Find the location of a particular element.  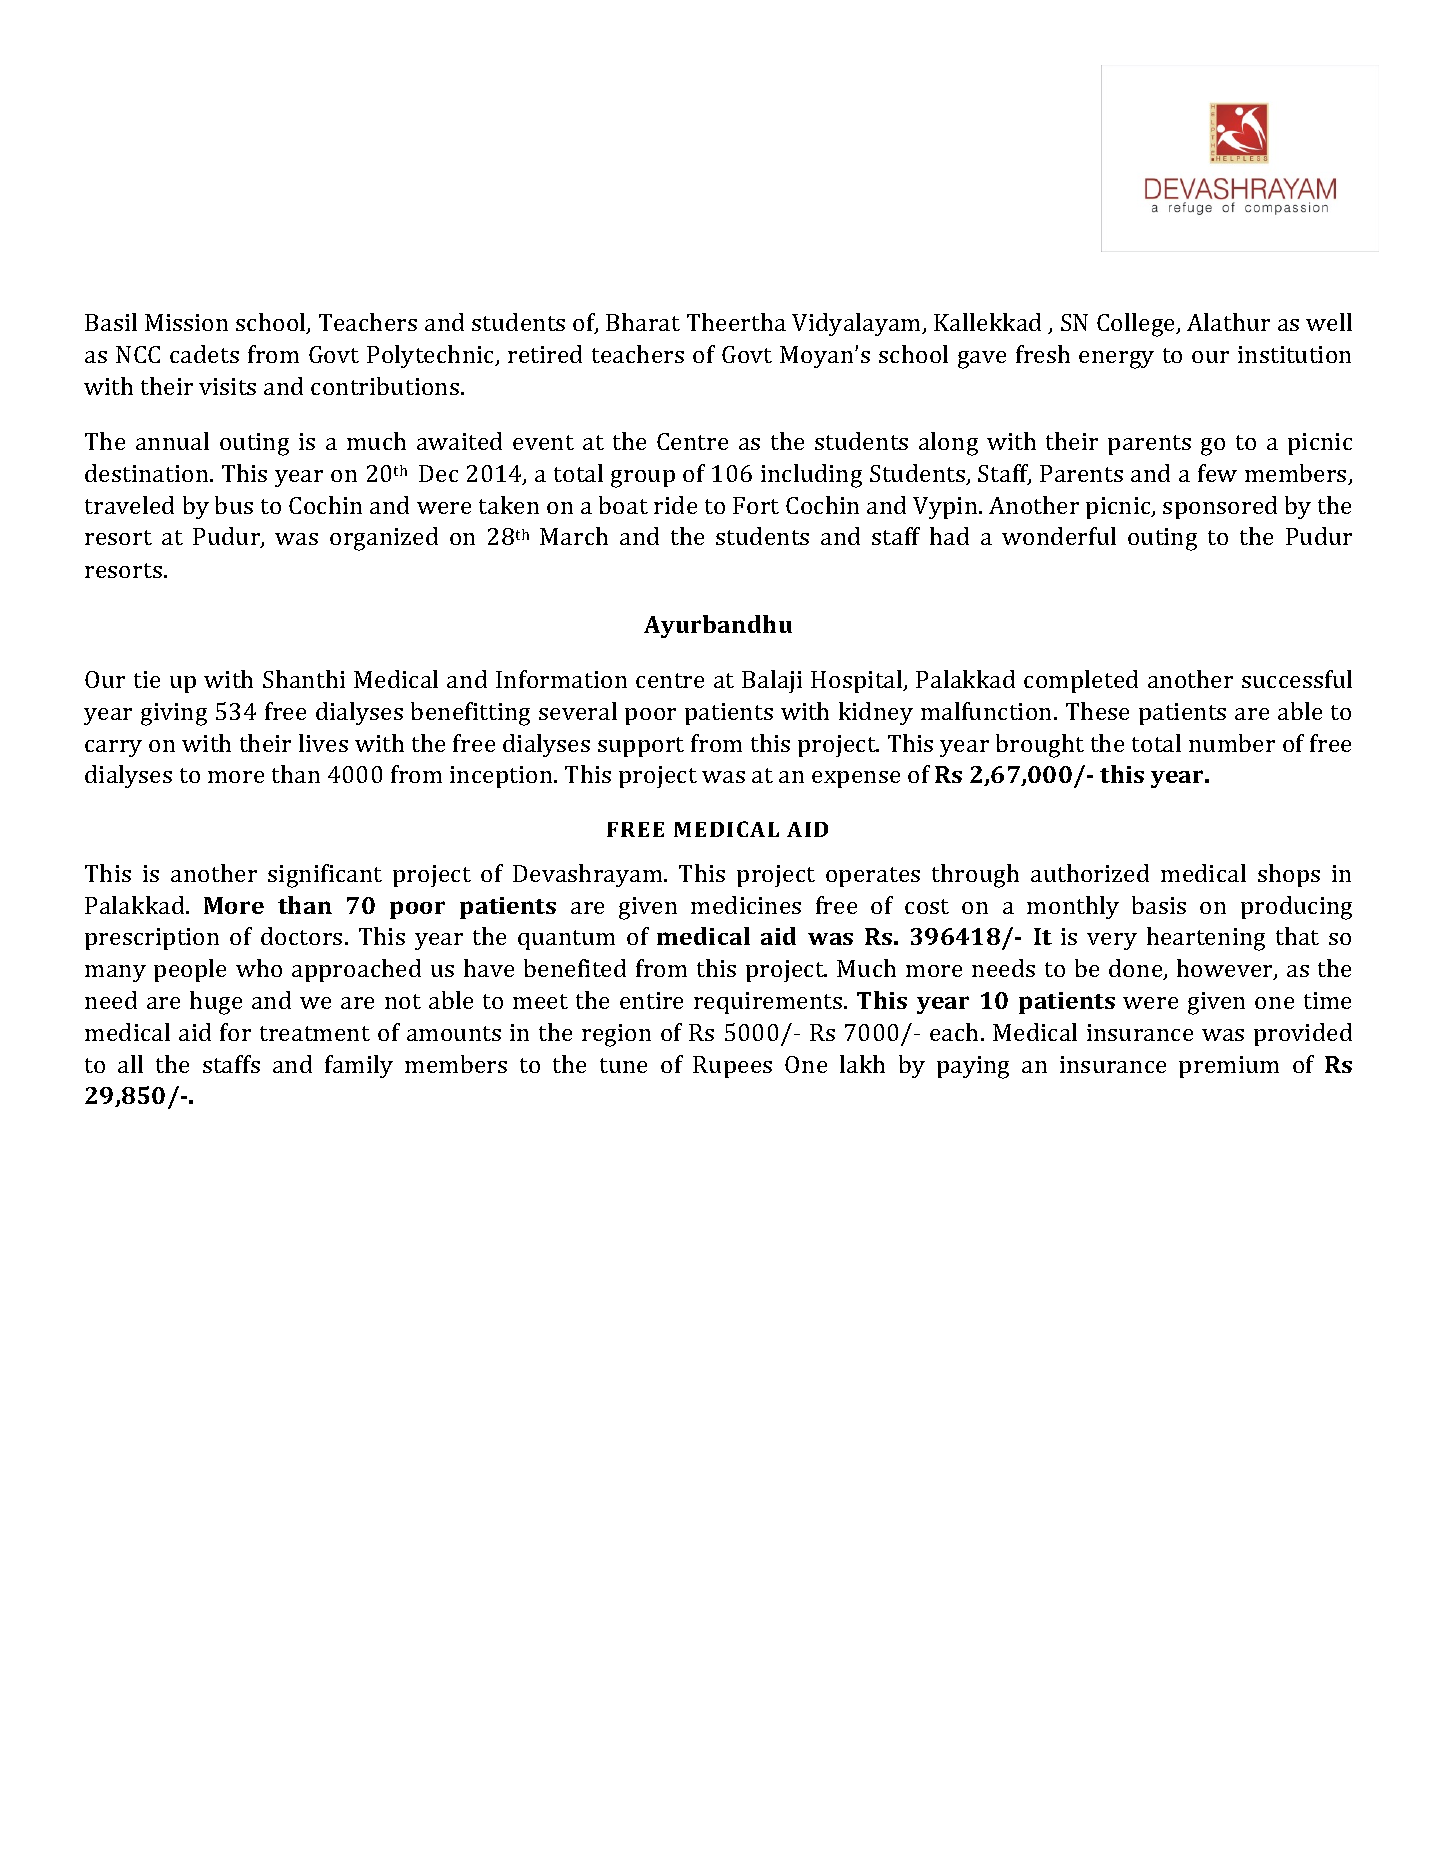

bus is located at coordinates (234, 505).
